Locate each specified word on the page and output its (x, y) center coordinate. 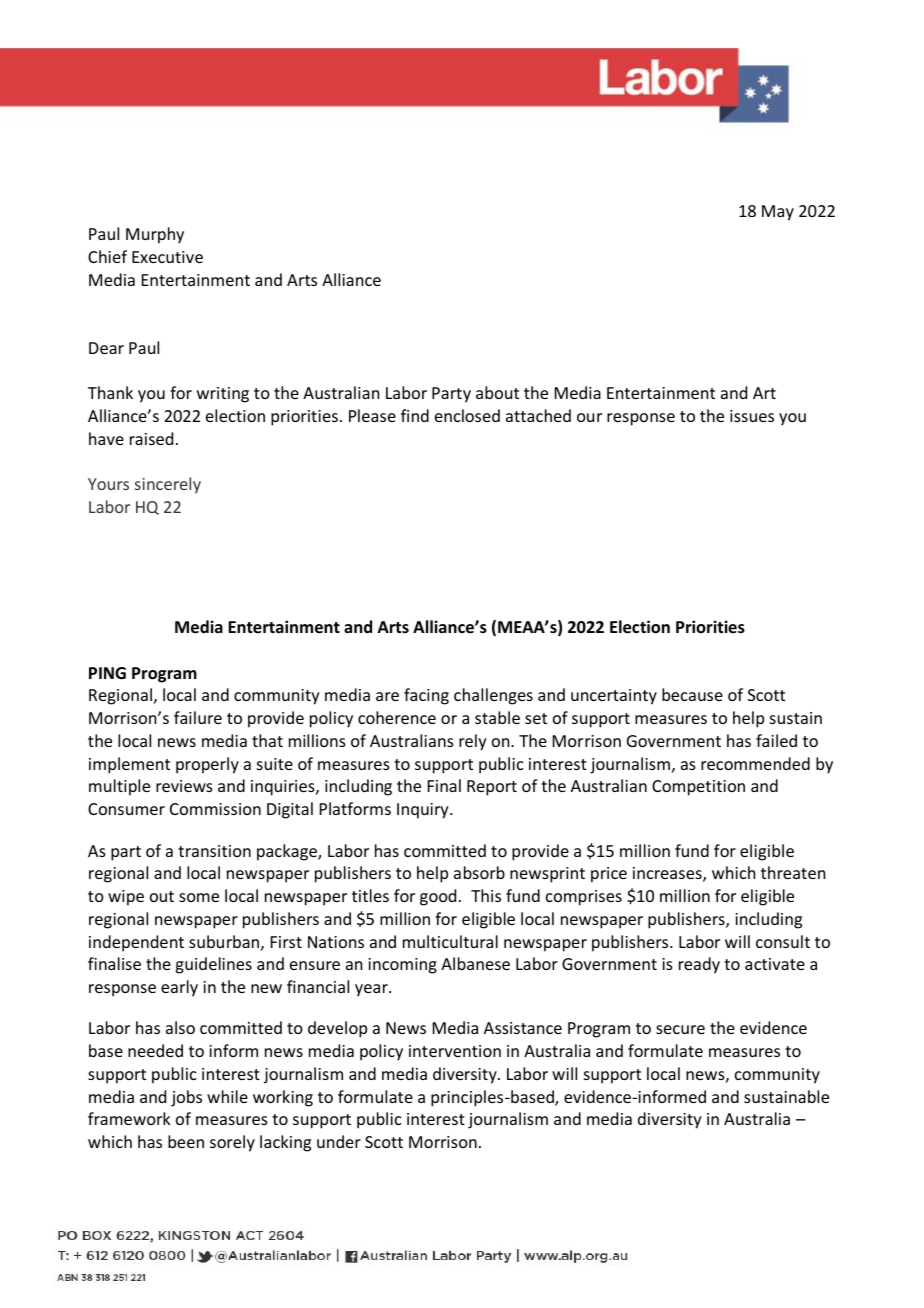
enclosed (467, 415)
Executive (167, 257)
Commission (215, 809)
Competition (698, 788)
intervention (455, 1051)
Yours (108, 484)
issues (752, 416)
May (778, 213)
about (497, 392)
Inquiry (424, 811)
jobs (186, 1098)
